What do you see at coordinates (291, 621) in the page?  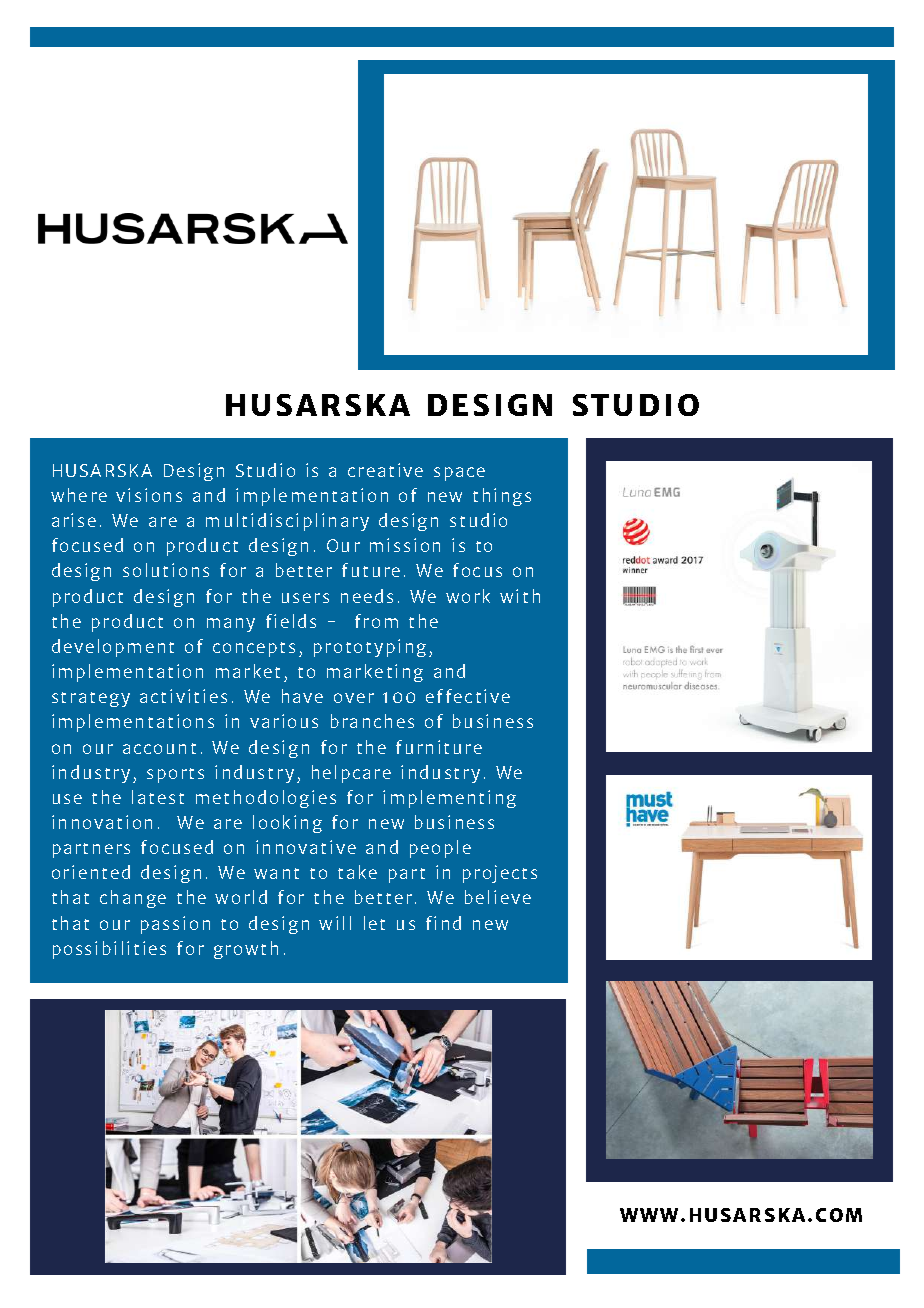 I see `fields` at bounding box center [291, 621].
